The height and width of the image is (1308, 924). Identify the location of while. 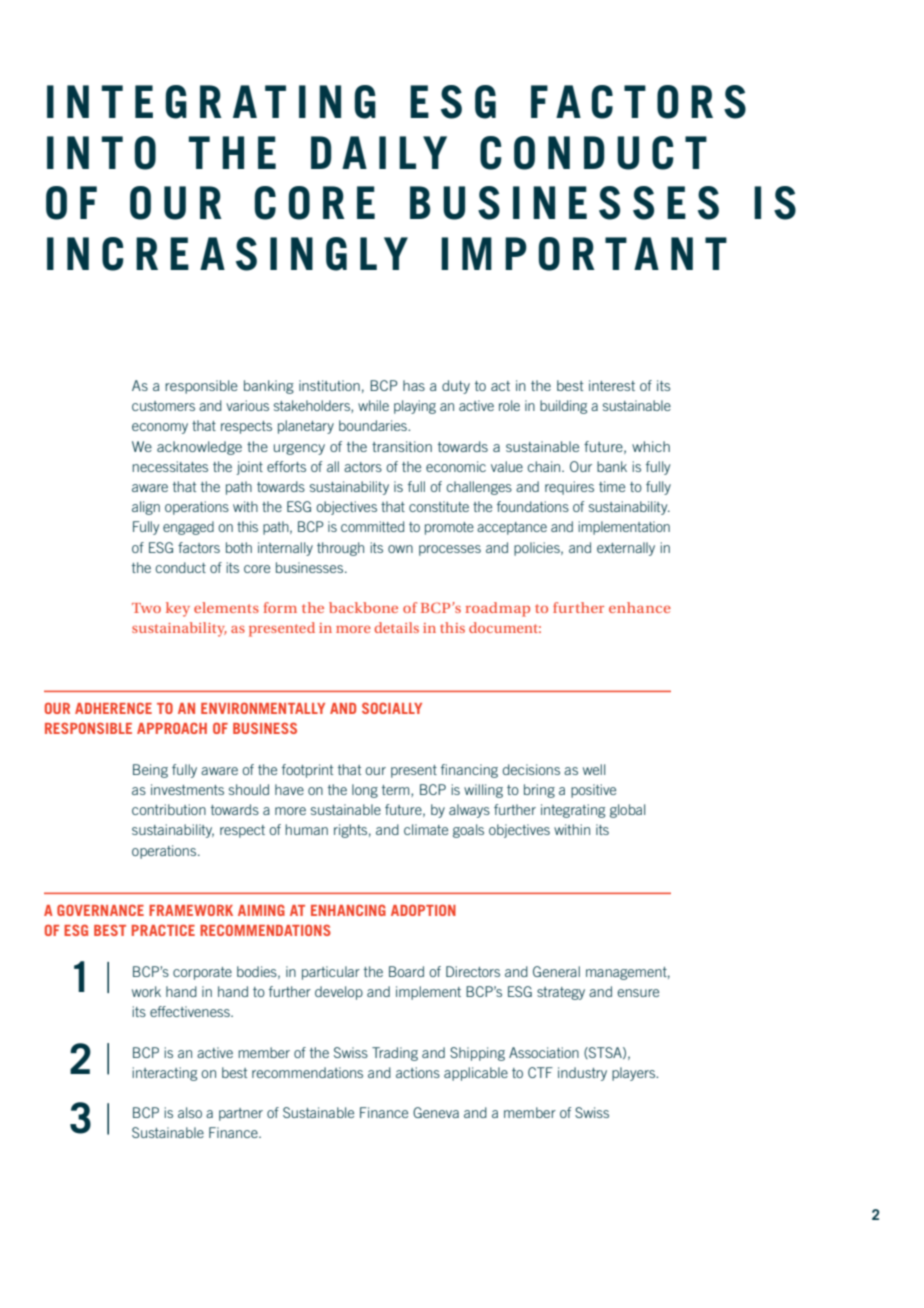
(373, 405).
